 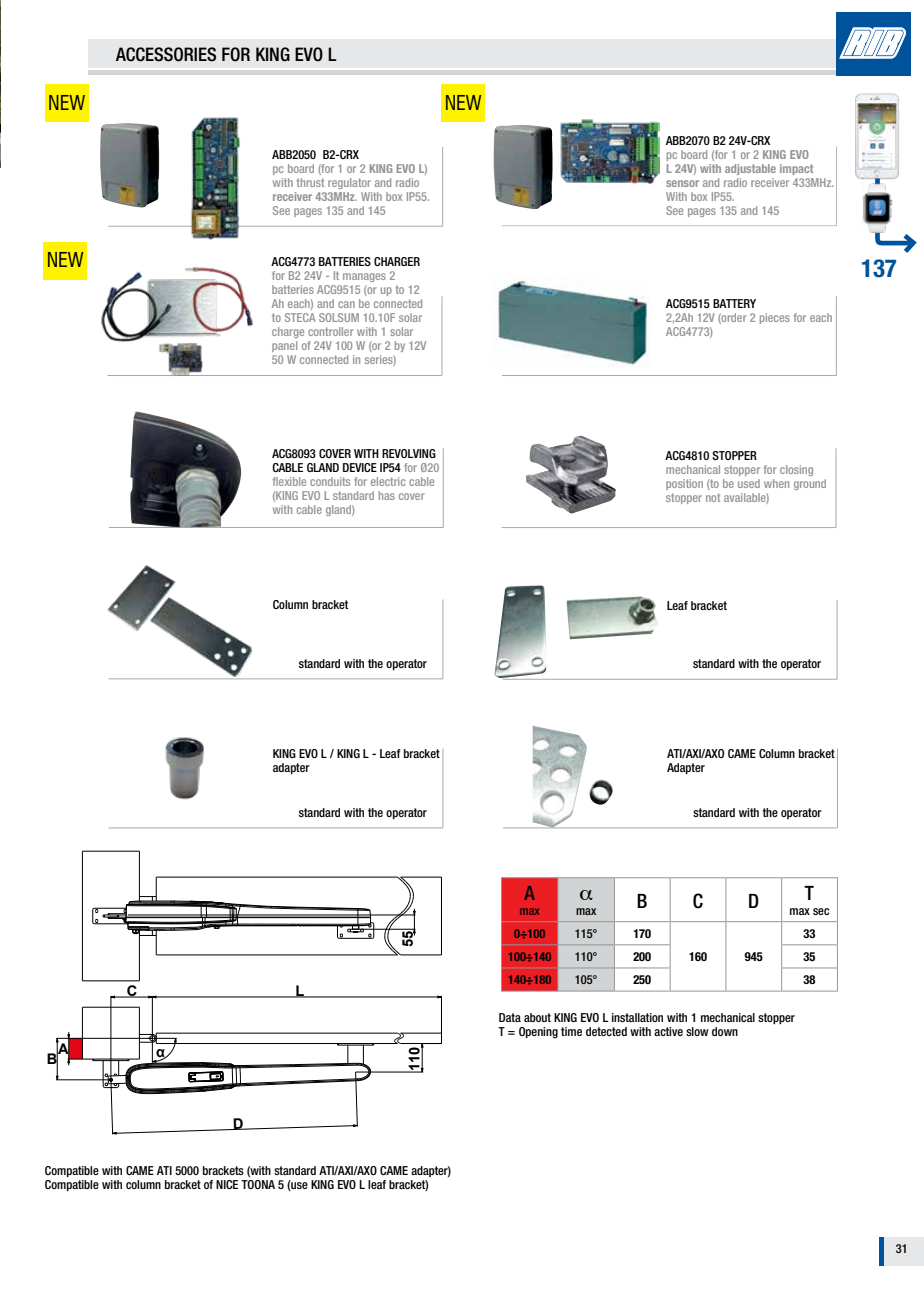 What do you see at coordinates (289, 481) in the screenshot?
I see `flexible` at bounding box center [289, 481].
